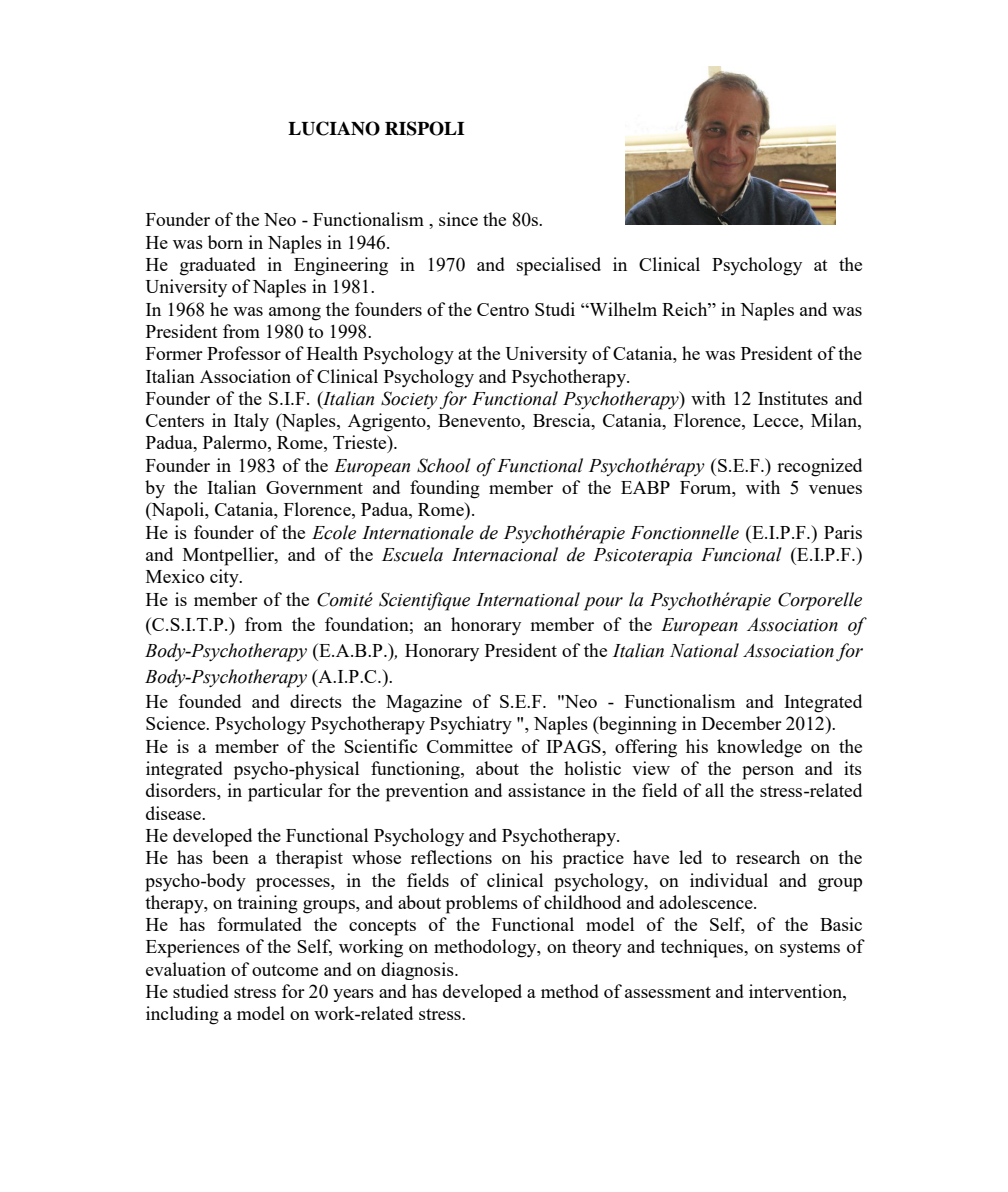  What do you see at coordinates (424, 128) in the screenshot?
I see `RISPOLI` at bounding box center [424, 128].
